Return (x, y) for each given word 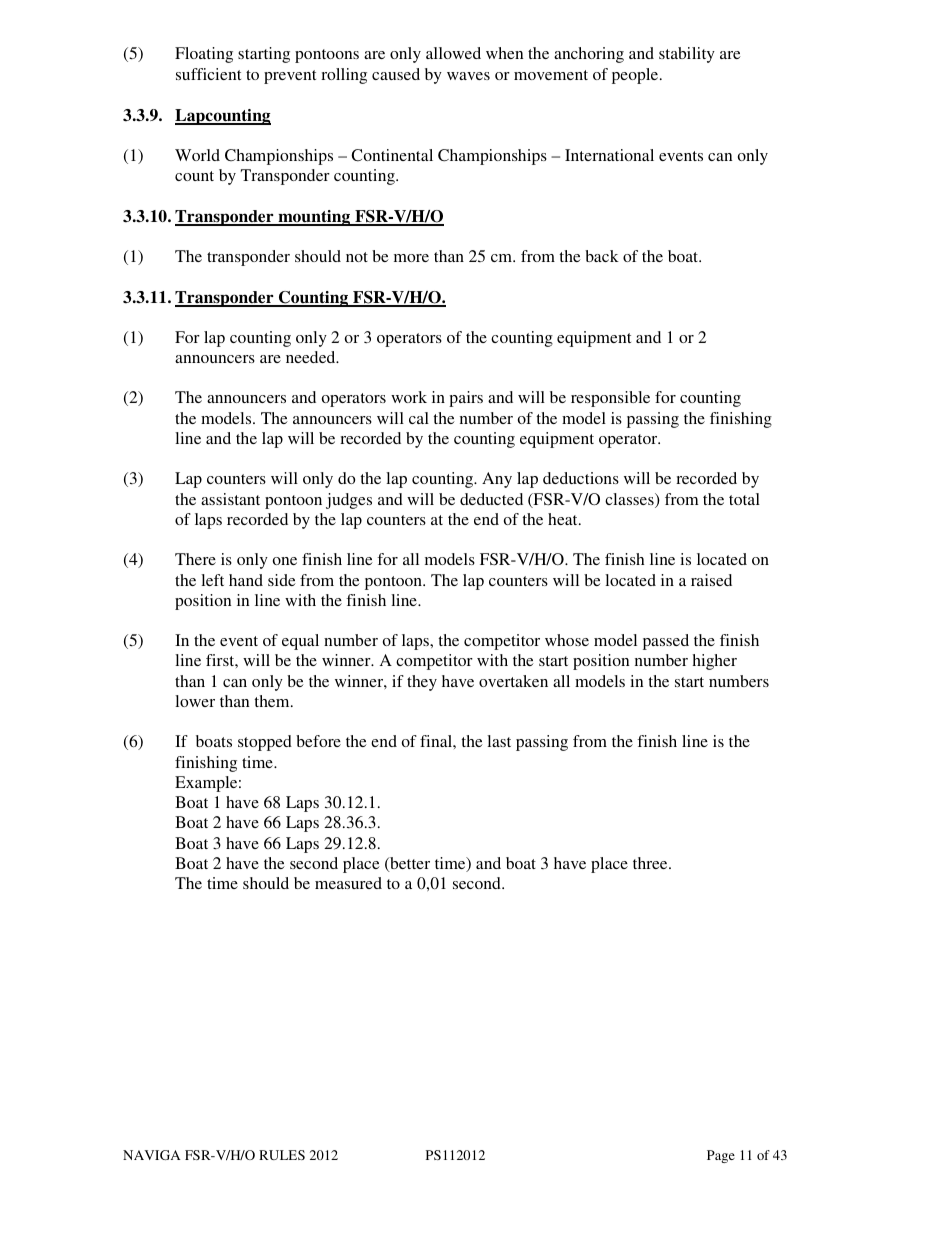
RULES (282, 1155)
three (651, 863)
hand (246, 580)
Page (721, 1156)
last (499, 741)
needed (312, 357)
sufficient (208, 74)
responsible (610, 399)
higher (715, 662)
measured (348, 883)
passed (666, 642)
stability (687, 55)
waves (468, 76)
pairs (466, 399)
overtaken (513, 681)
